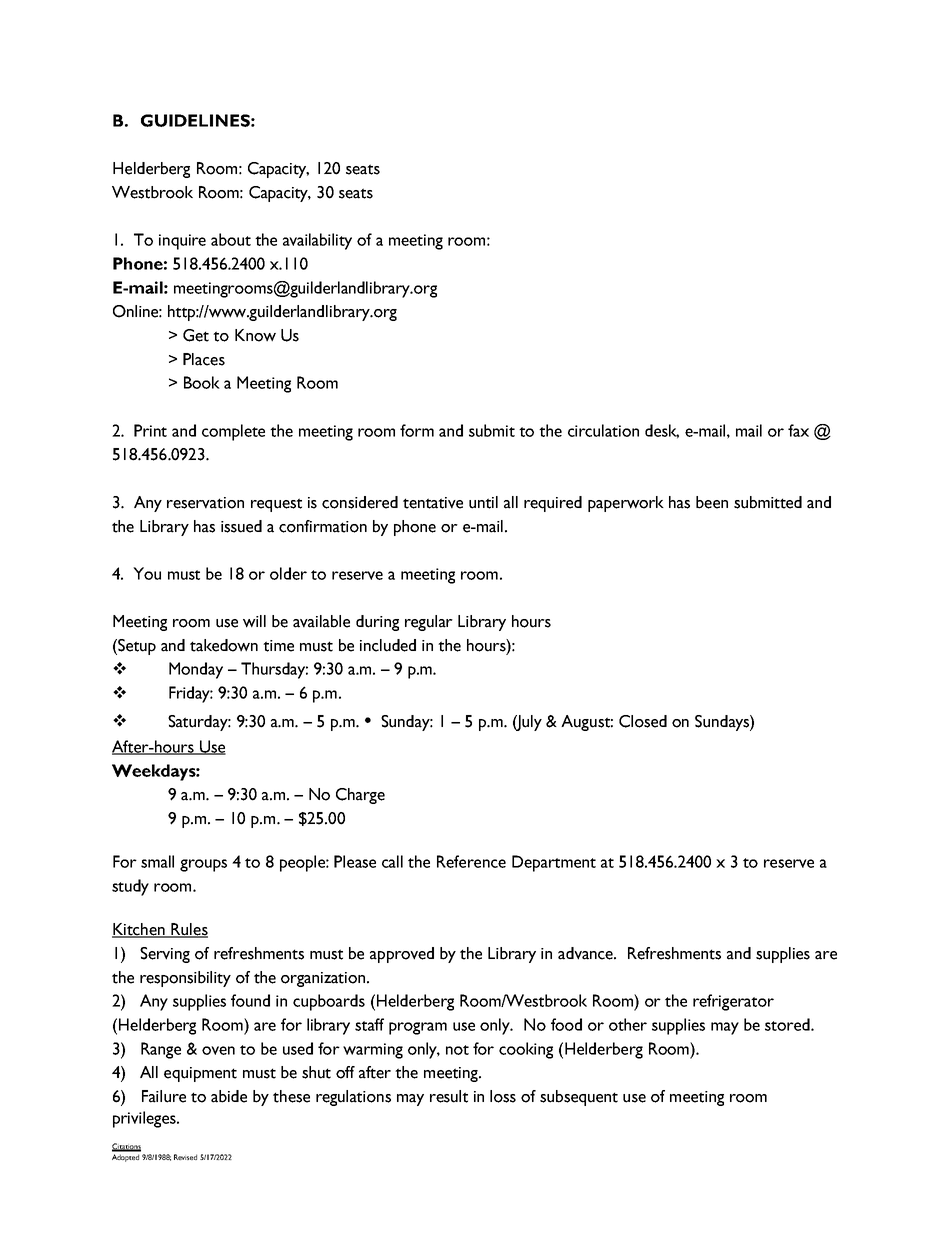 This screenshot has width=952, height=1233. What do you see at coordinates (402, 955) in the screenshot?
I see `approved` at bounding box center [402, 955].
